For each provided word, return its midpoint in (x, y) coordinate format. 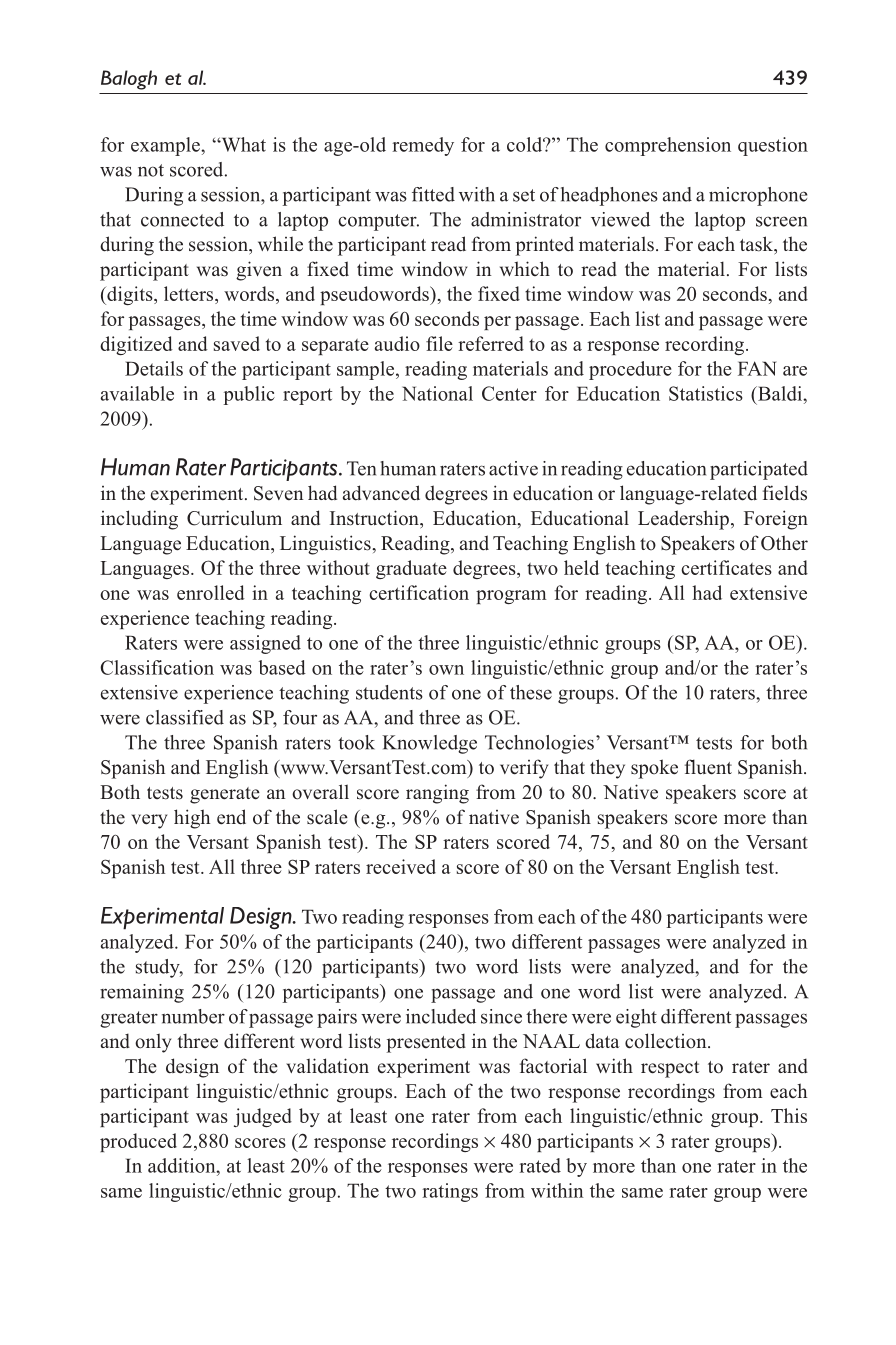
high (192, 819)
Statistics (706, 393)
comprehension (668, 146)
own (446, 670)
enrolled (211, 592)
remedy (423, 146)
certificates (726, 567)
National (437, 393)
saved (237, 343)
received (401, 866)
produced (138, 1142)
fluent (708, 767)
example (166, 146)
